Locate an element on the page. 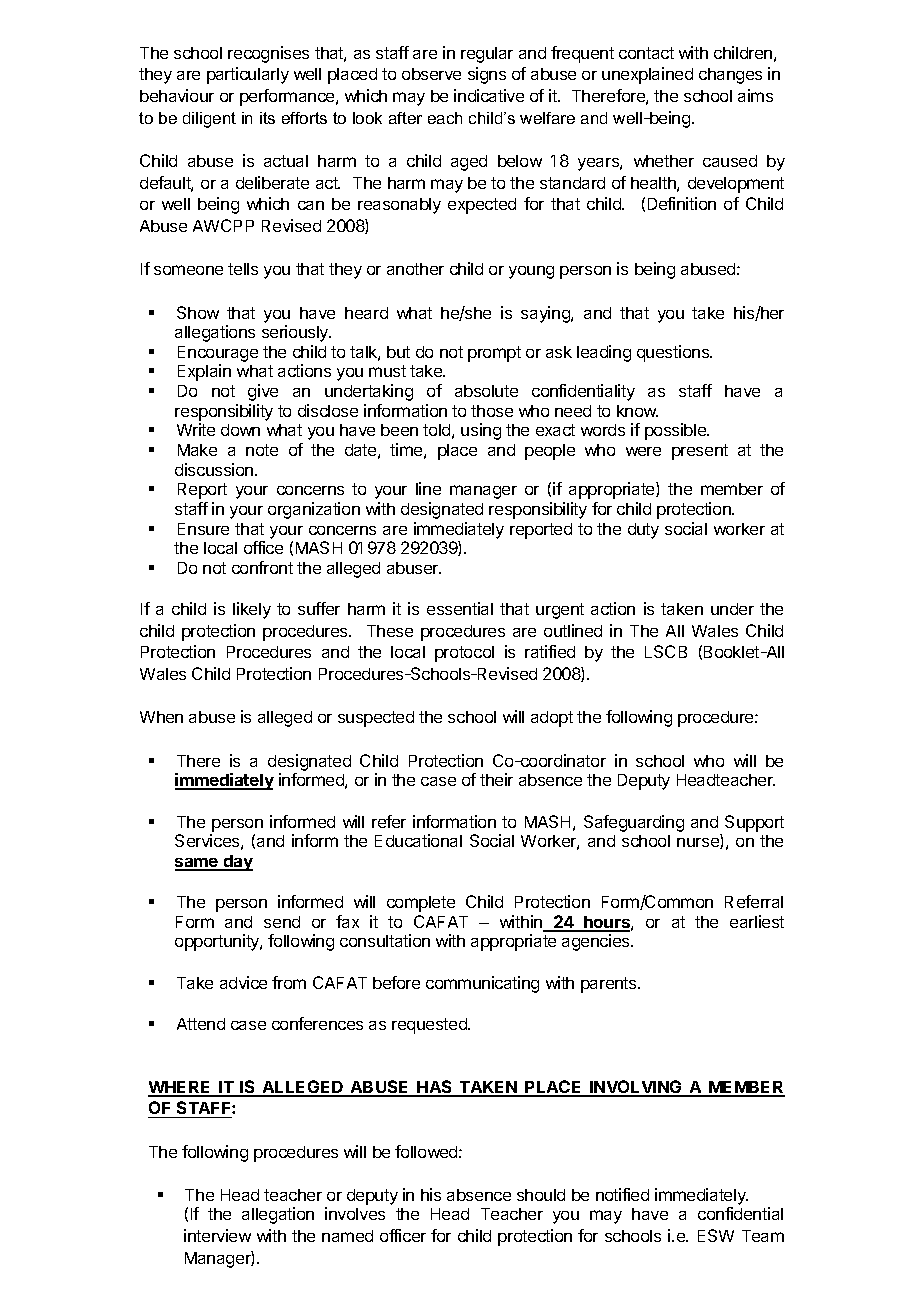 The height and width of the page is (1308, 924). likely is located at coordinates (252, 610).
